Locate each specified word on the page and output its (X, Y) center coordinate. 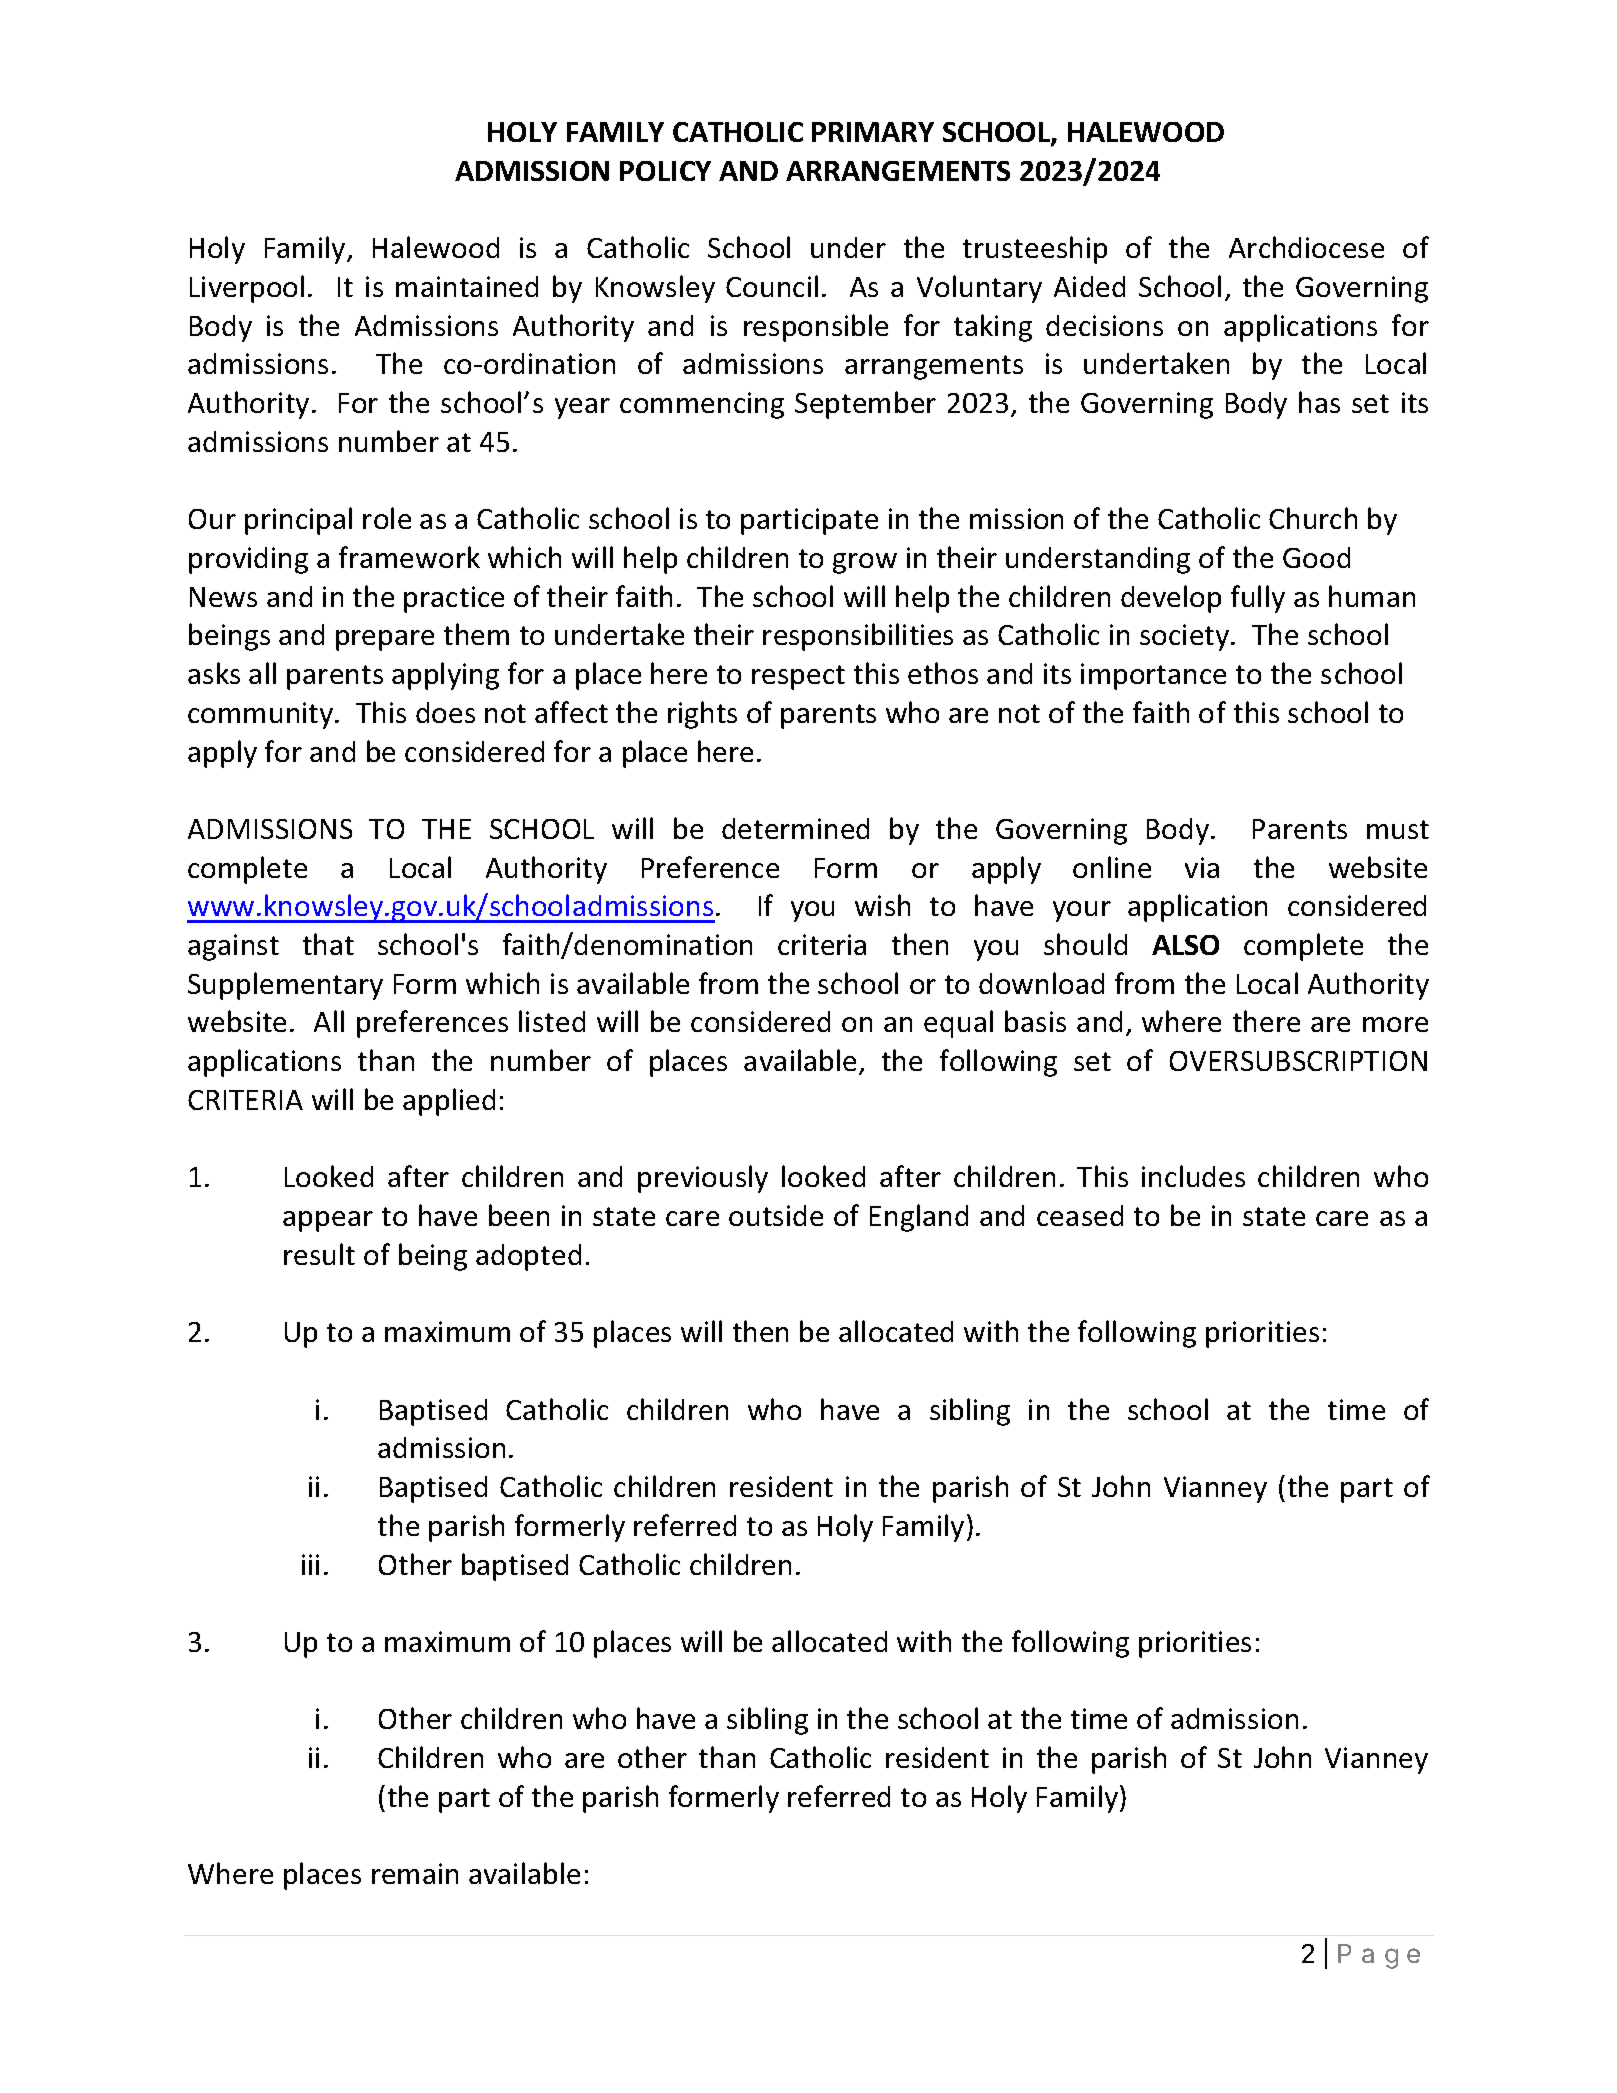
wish (882, 905)
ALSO (1185, 945)
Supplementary (285, 986)
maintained (467, 286)
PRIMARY (873, 132)
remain (415, 1873)
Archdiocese (1306, 247)
